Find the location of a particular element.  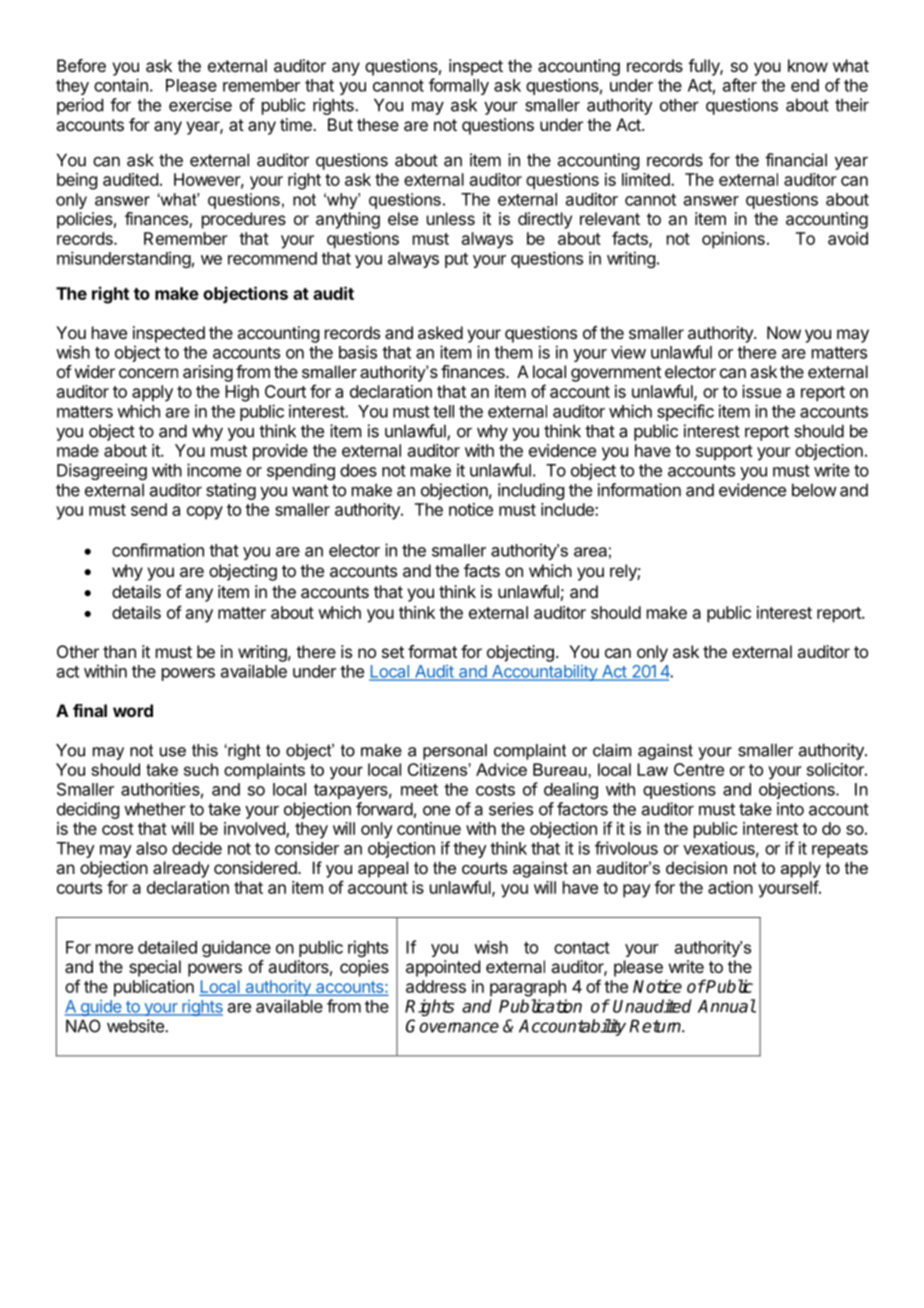

special is located at coordinates (155, 968).
